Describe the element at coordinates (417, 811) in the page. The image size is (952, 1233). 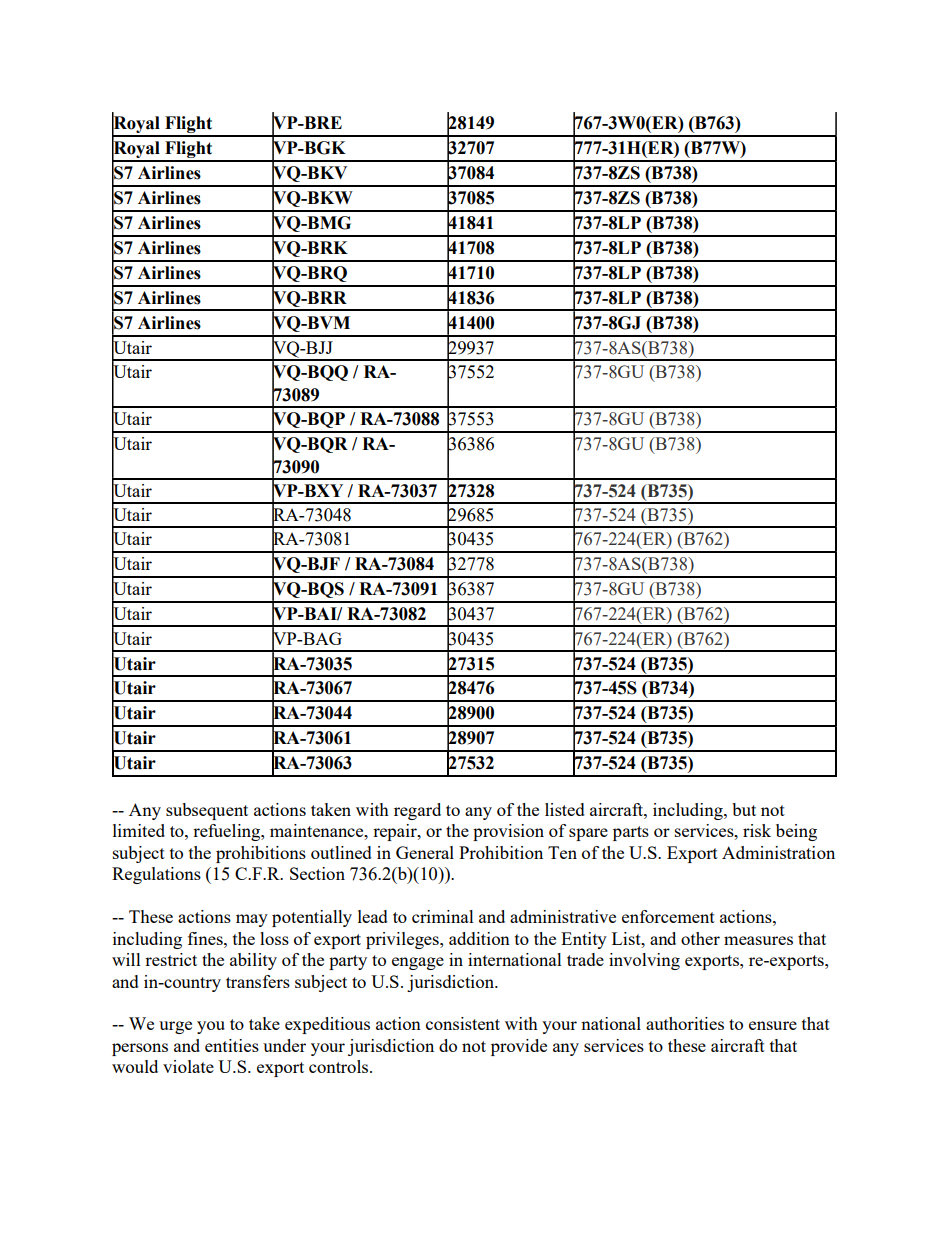
I see `regard` at that location.
